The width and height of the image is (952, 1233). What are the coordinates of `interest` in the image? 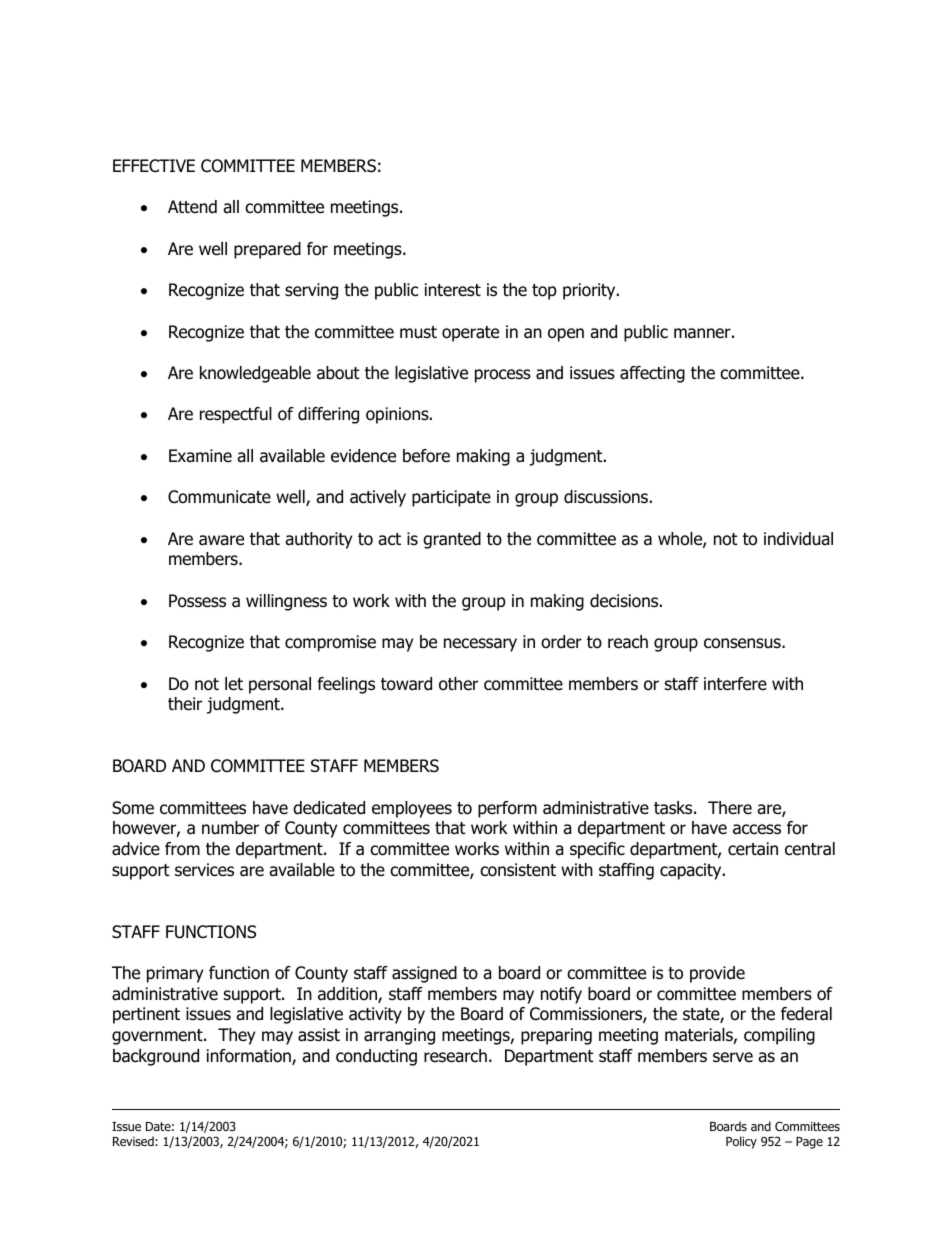 It's located at (453, 290).
